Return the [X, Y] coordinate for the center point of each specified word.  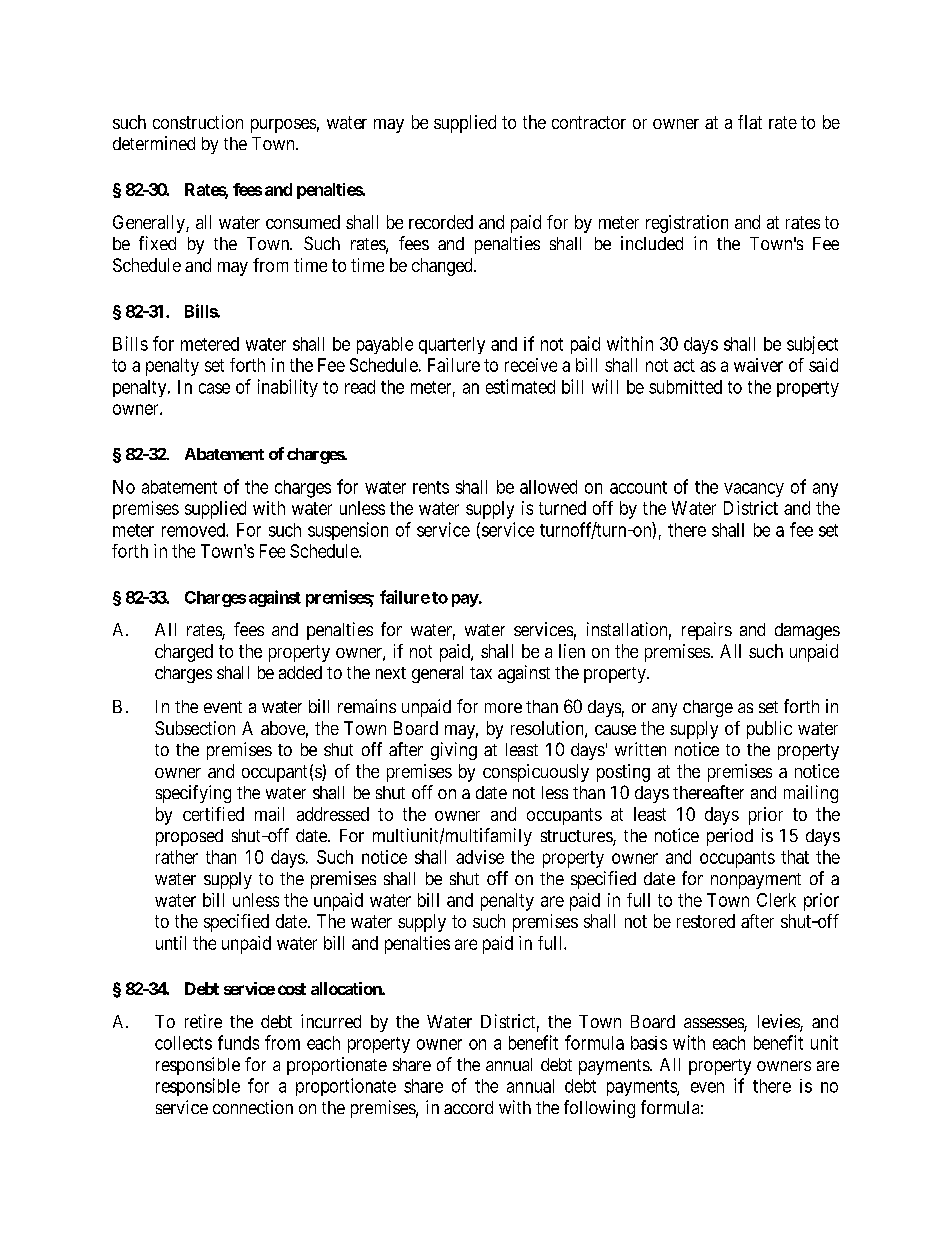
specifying [193, 794]
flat [750, 122]
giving [454, 751]
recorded [441, 222]
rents [431, 487]
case [214, 388]
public [769, 730]
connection [253, 1107]
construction [198, 122]
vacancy [754, 490]
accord [468, 1107]
